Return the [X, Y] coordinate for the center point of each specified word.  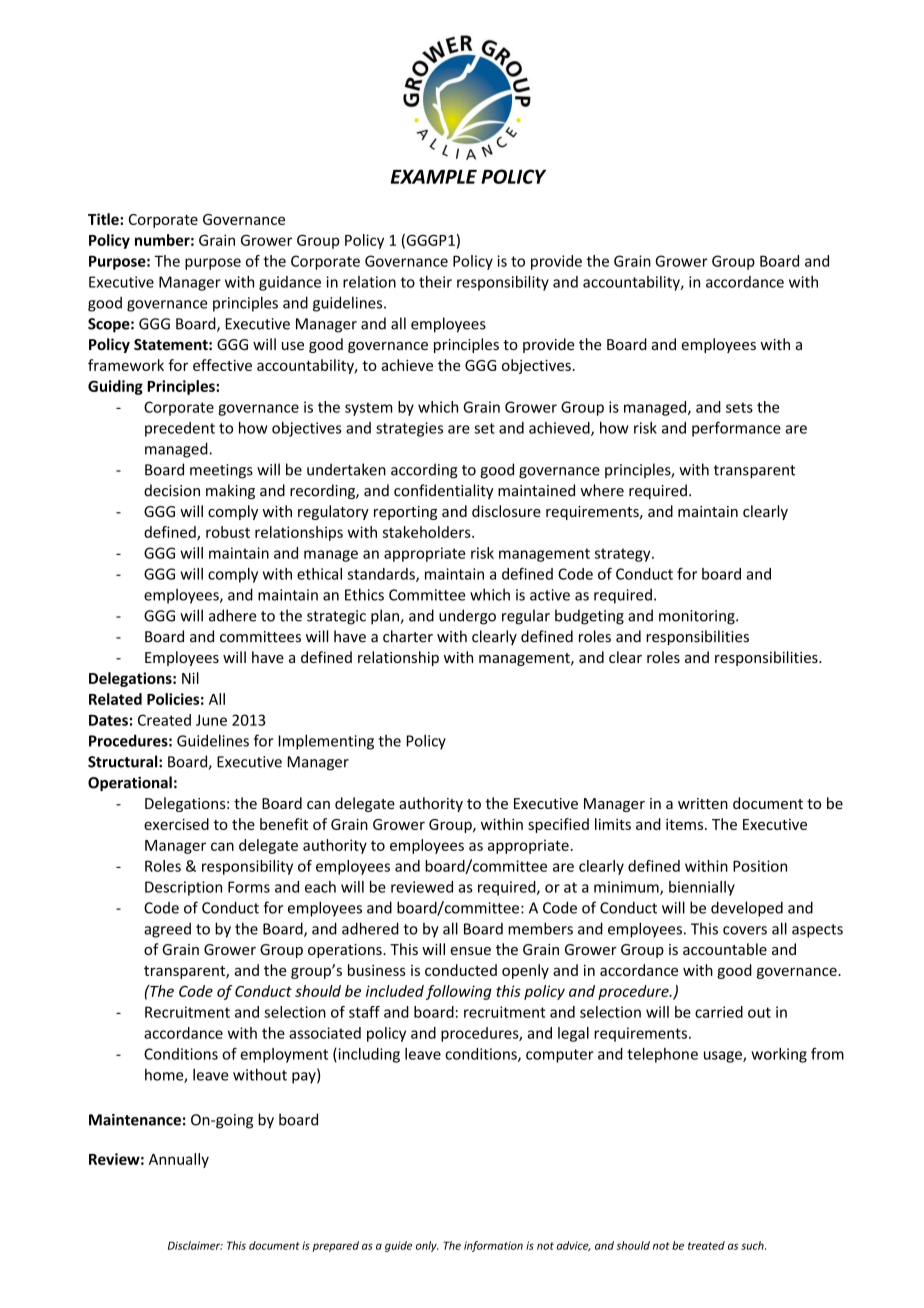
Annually [179, 1160]
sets [739, 407]
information [493, 1246]
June [211, 720]
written [703, 803]
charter [408, 636]
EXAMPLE [434, 176]
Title [104, 219]
